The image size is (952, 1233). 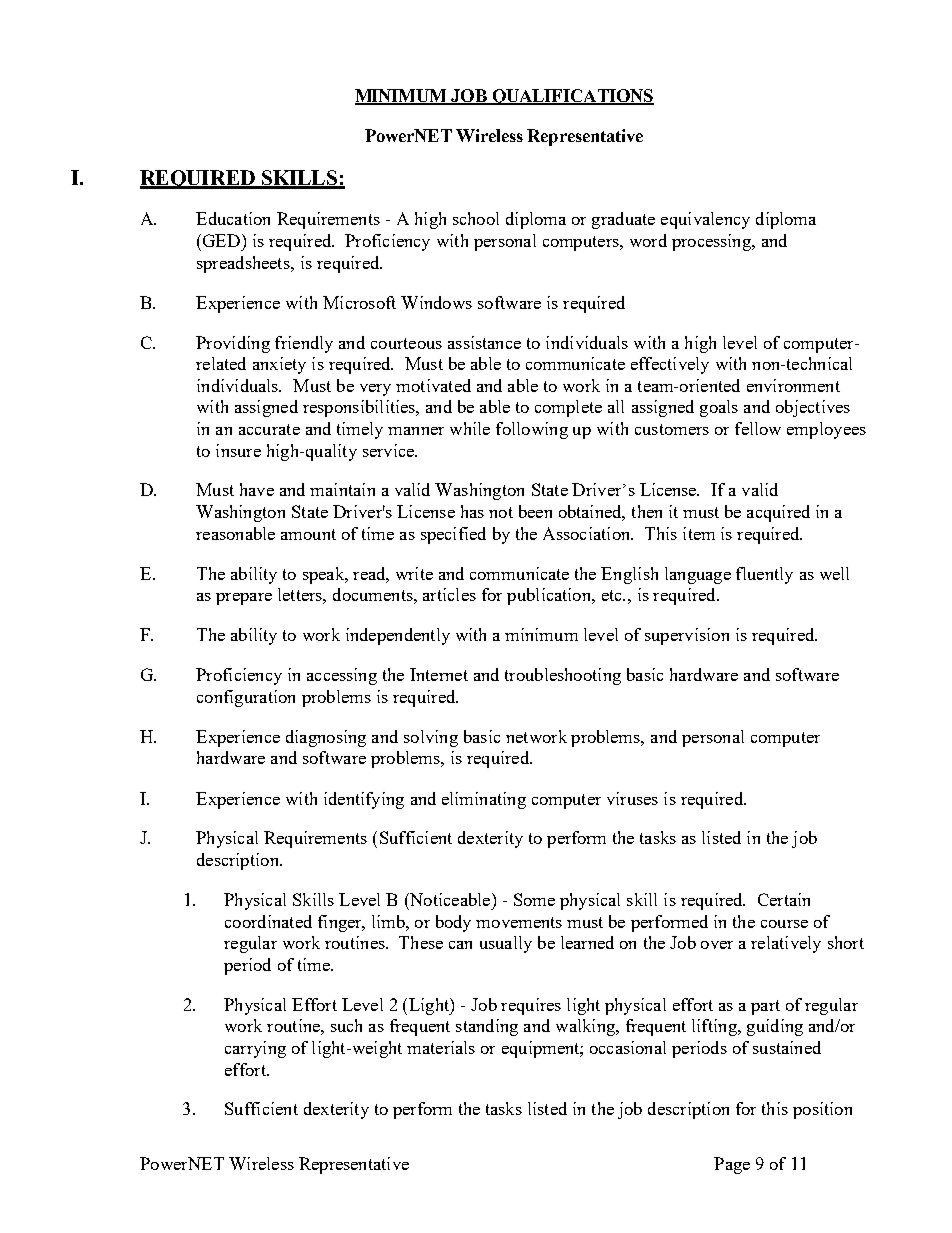 I want to click on equivalency, so click(x=705, y=220).
